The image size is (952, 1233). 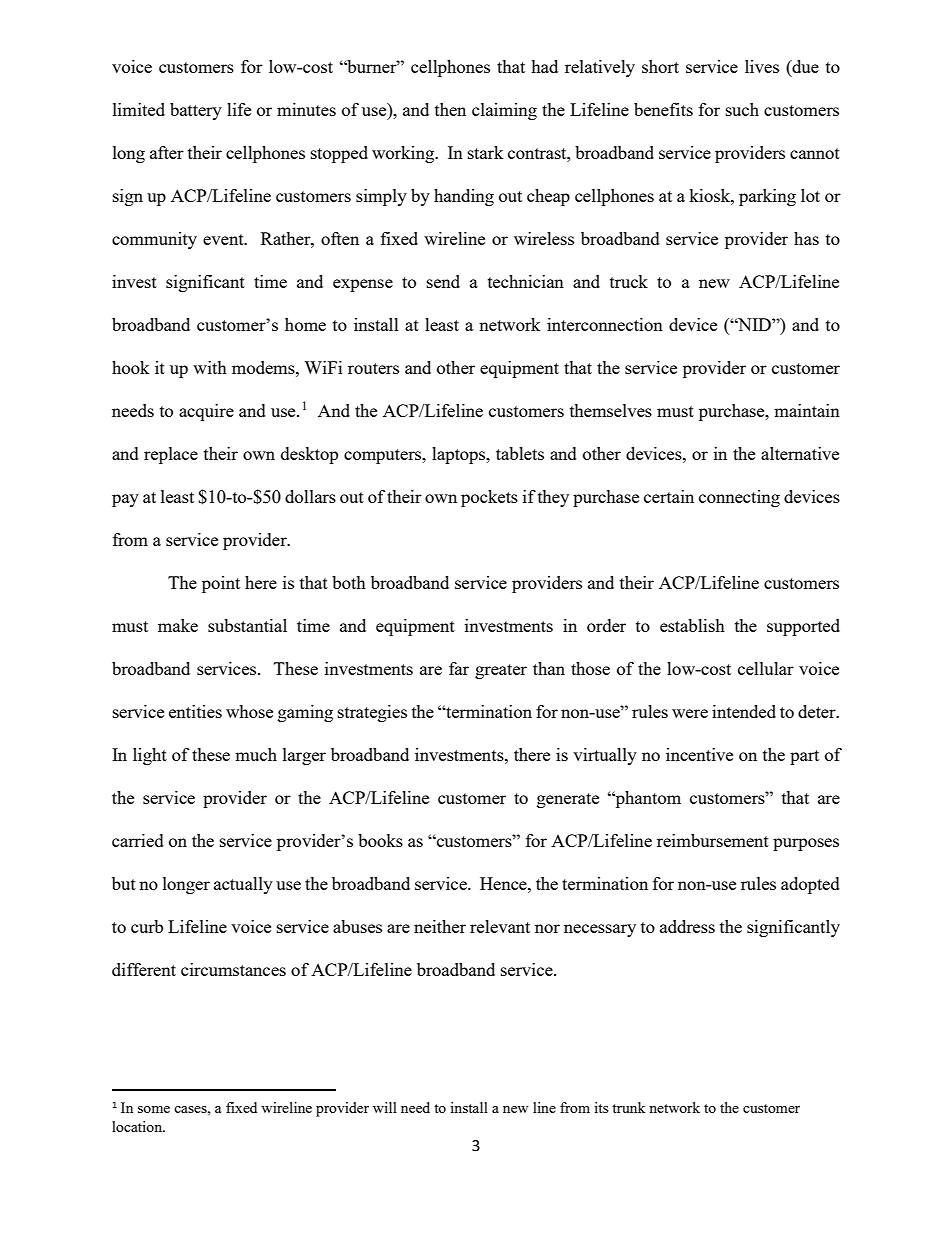 I want to click on then, so click(x=450, y=109).
